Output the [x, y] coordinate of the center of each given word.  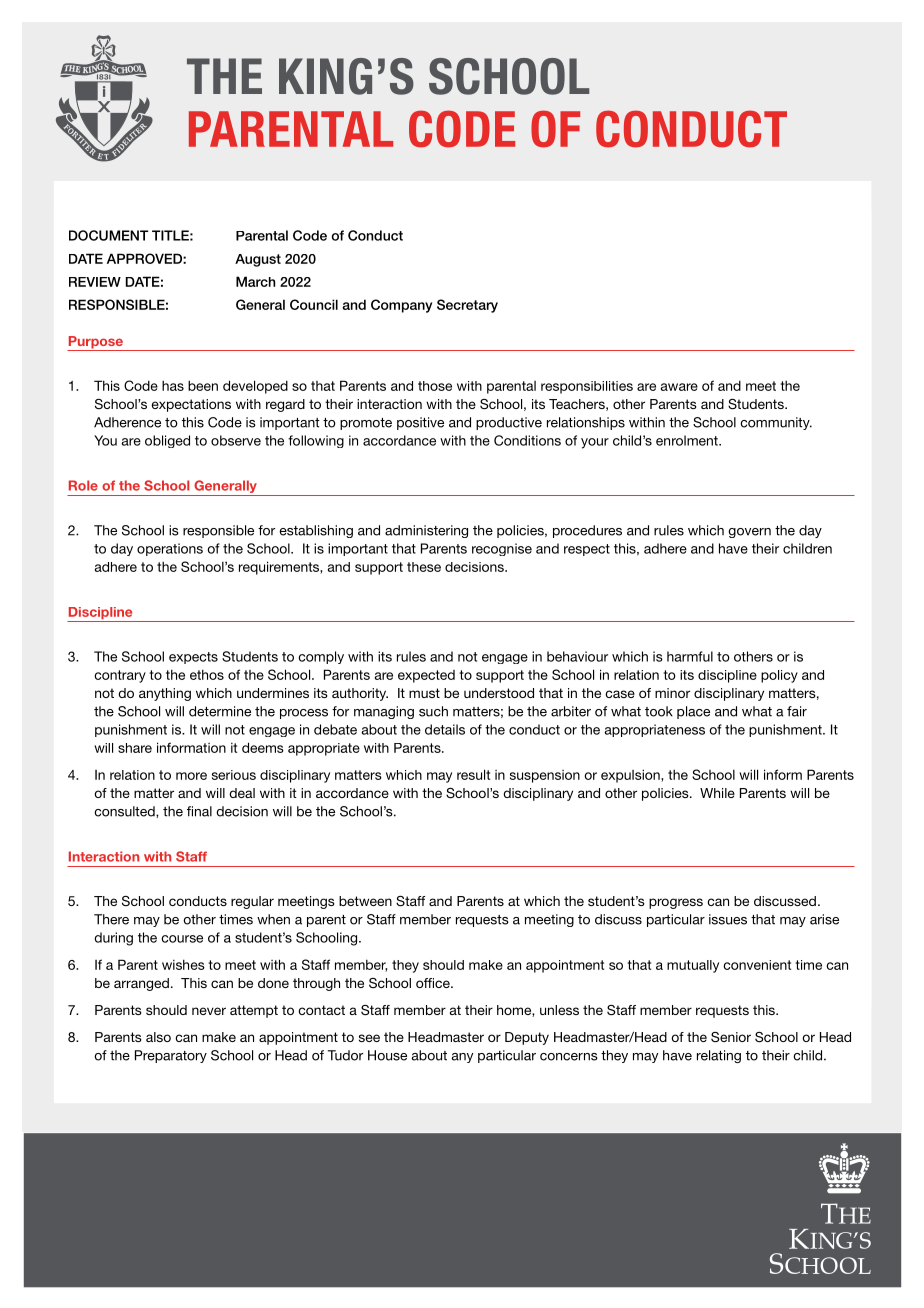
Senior [731, 1037]
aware [679, 387]
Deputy [527, 1038]
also [158, 1037]
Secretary [467, 306]
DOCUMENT [108, 235]
